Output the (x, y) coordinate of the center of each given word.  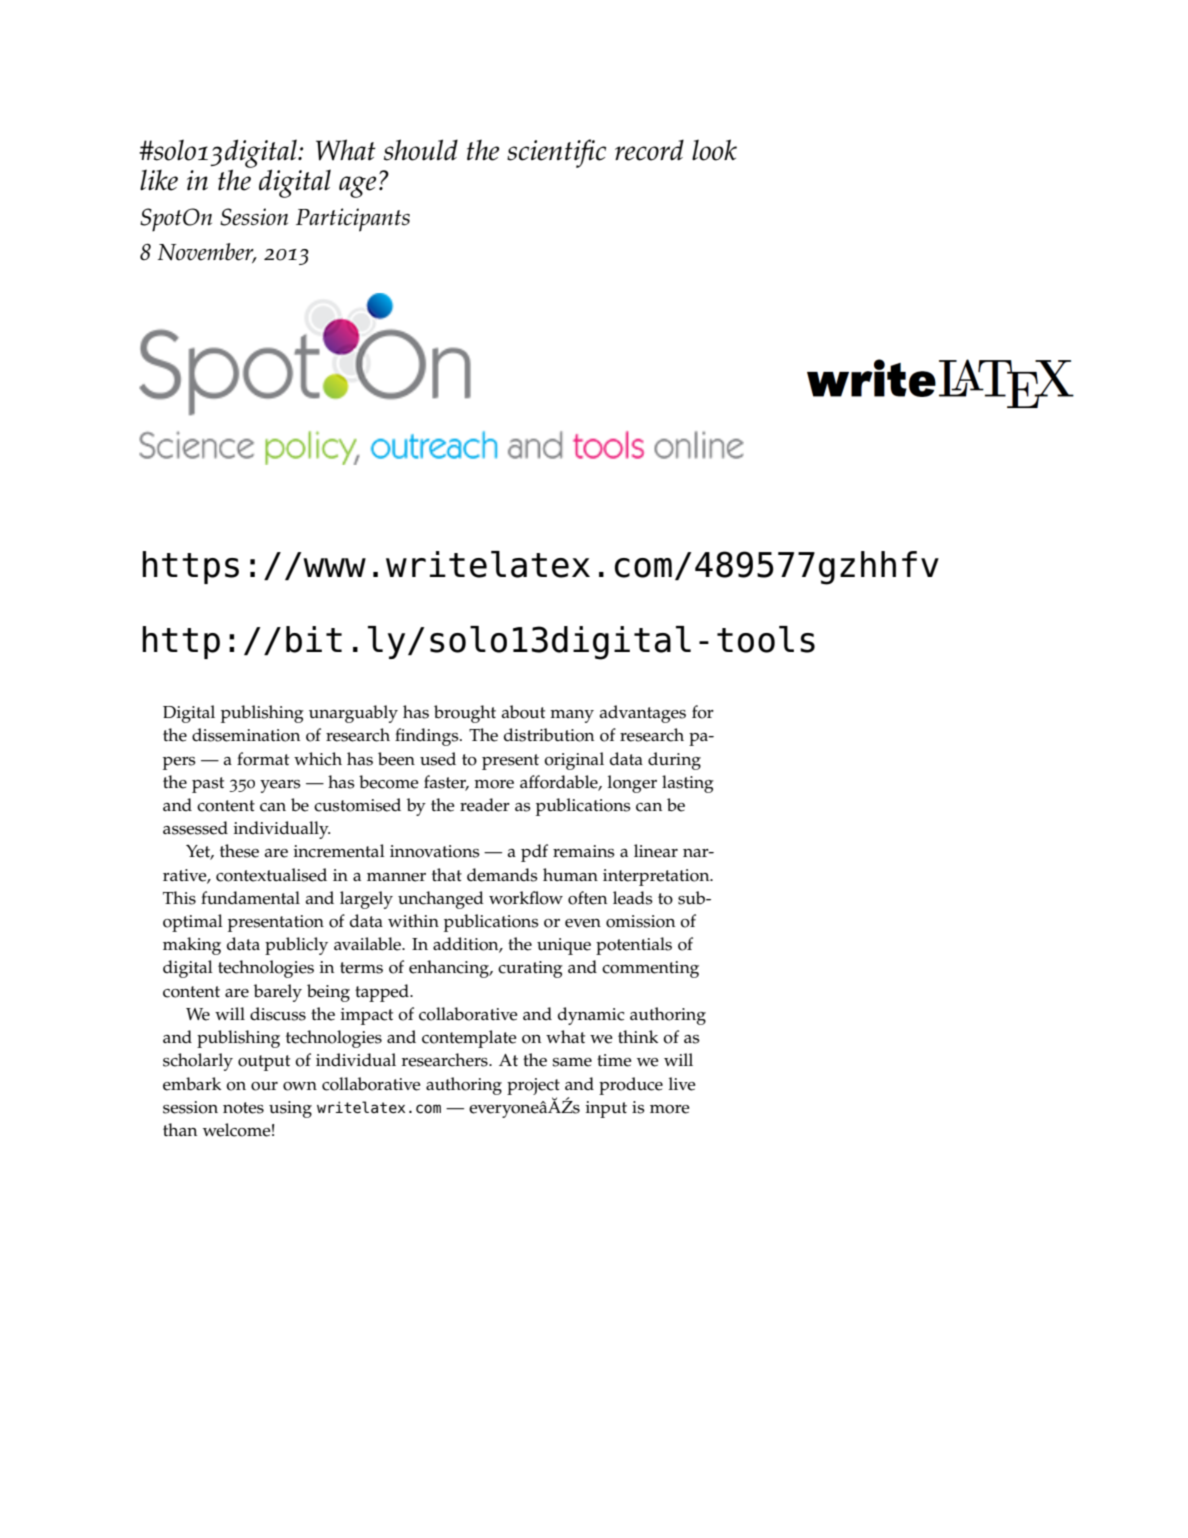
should (421, 150)
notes (243, 1108)
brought (465, 714)
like (159, 180)
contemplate (469, 1039)
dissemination (246, 735)
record (649, 150)
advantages (643, 714)
